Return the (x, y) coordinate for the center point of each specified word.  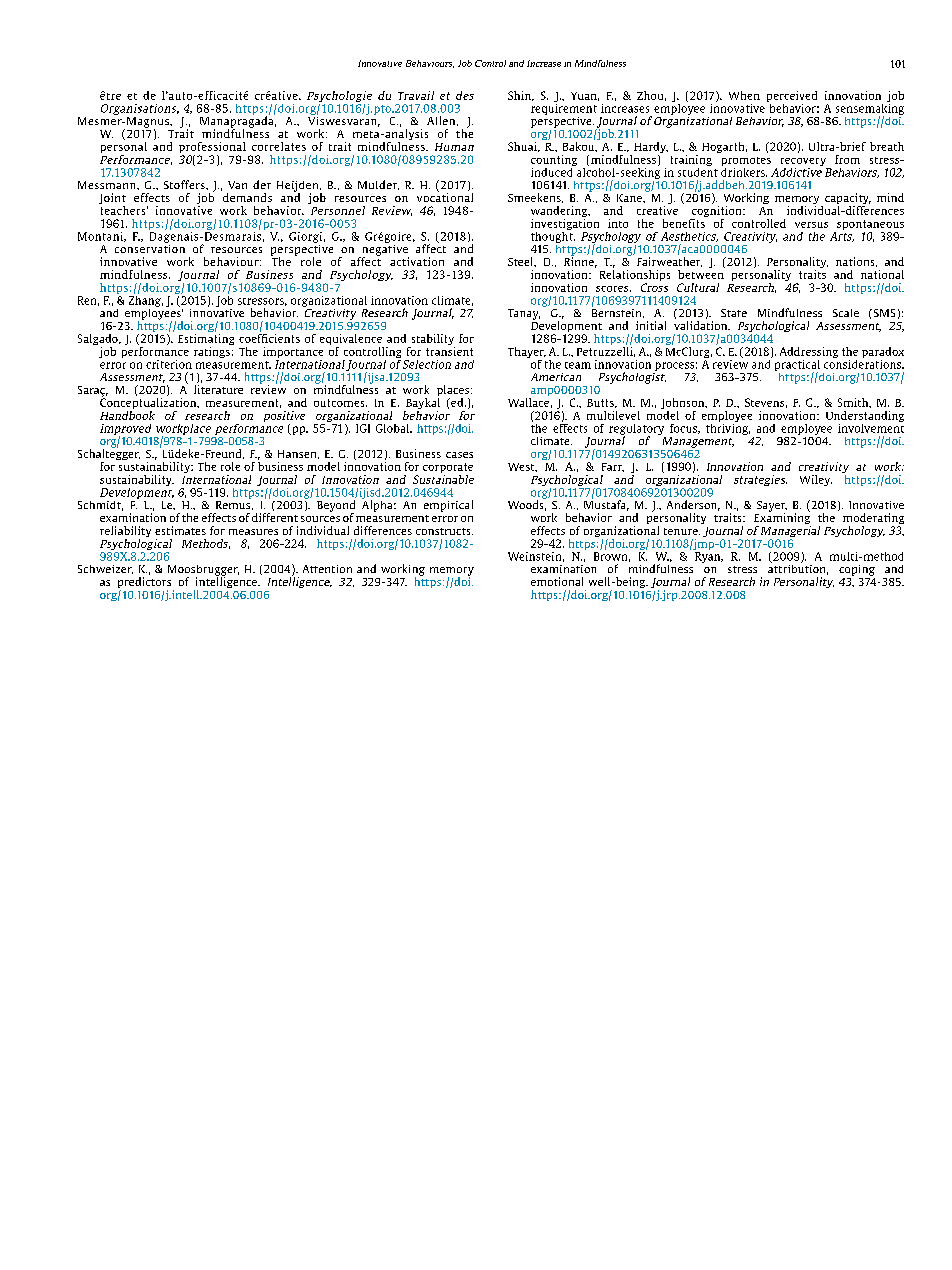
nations (856, 262)
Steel (521, 261)
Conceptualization (149, 404)
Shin (520, 96)
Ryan (709, 557)
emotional (557, 581)
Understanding (865, 416)
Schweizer (105, 569)
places (453, 392)
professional (212, 149)
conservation (150, 247)
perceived (792, 96)
